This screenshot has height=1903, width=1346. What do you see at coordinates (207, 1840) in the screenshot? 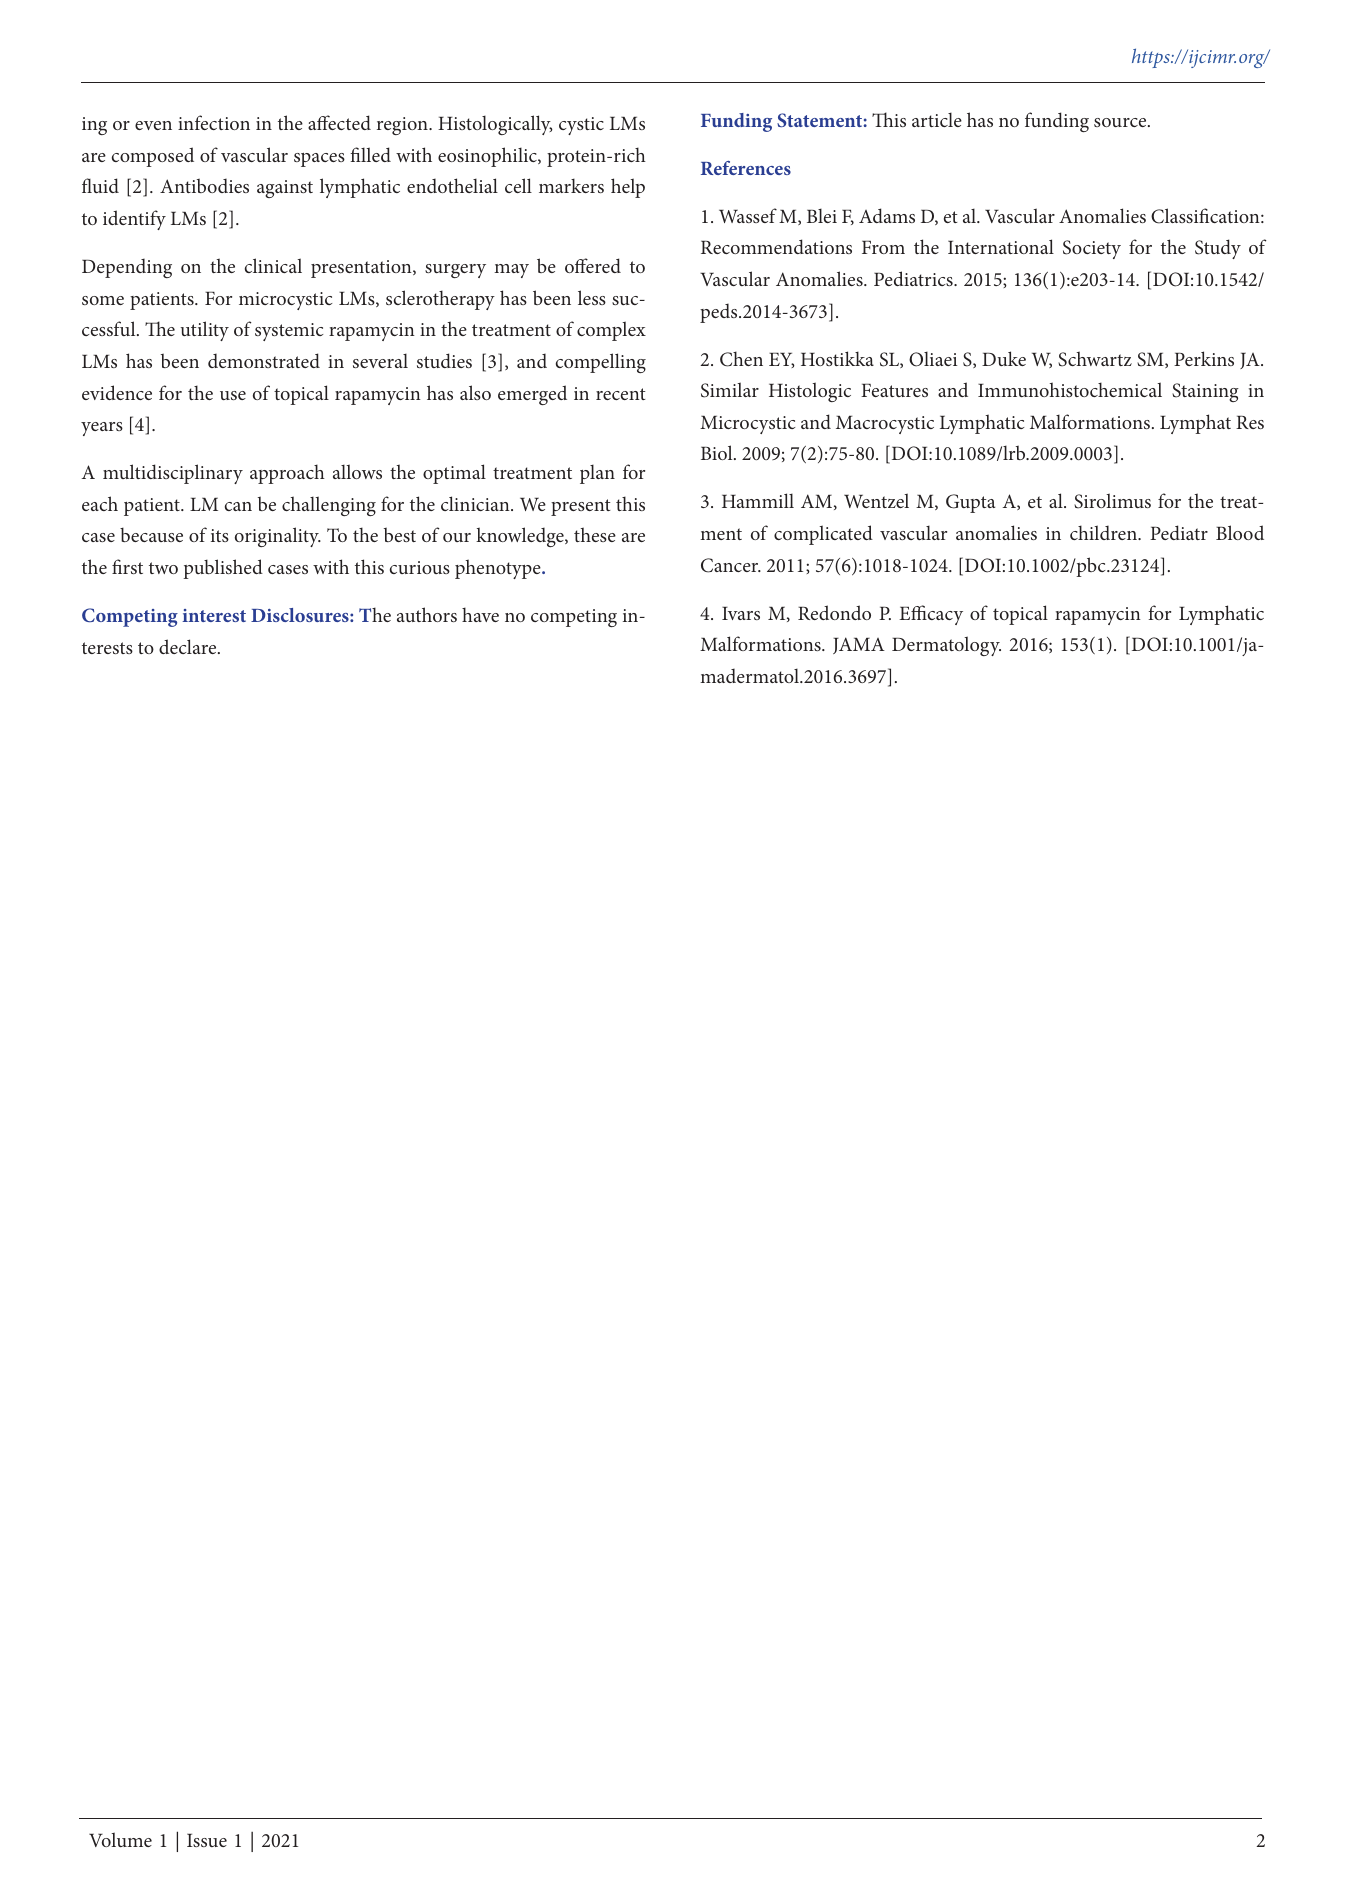
I see `Issue` at bounding box center [207, 1840].
